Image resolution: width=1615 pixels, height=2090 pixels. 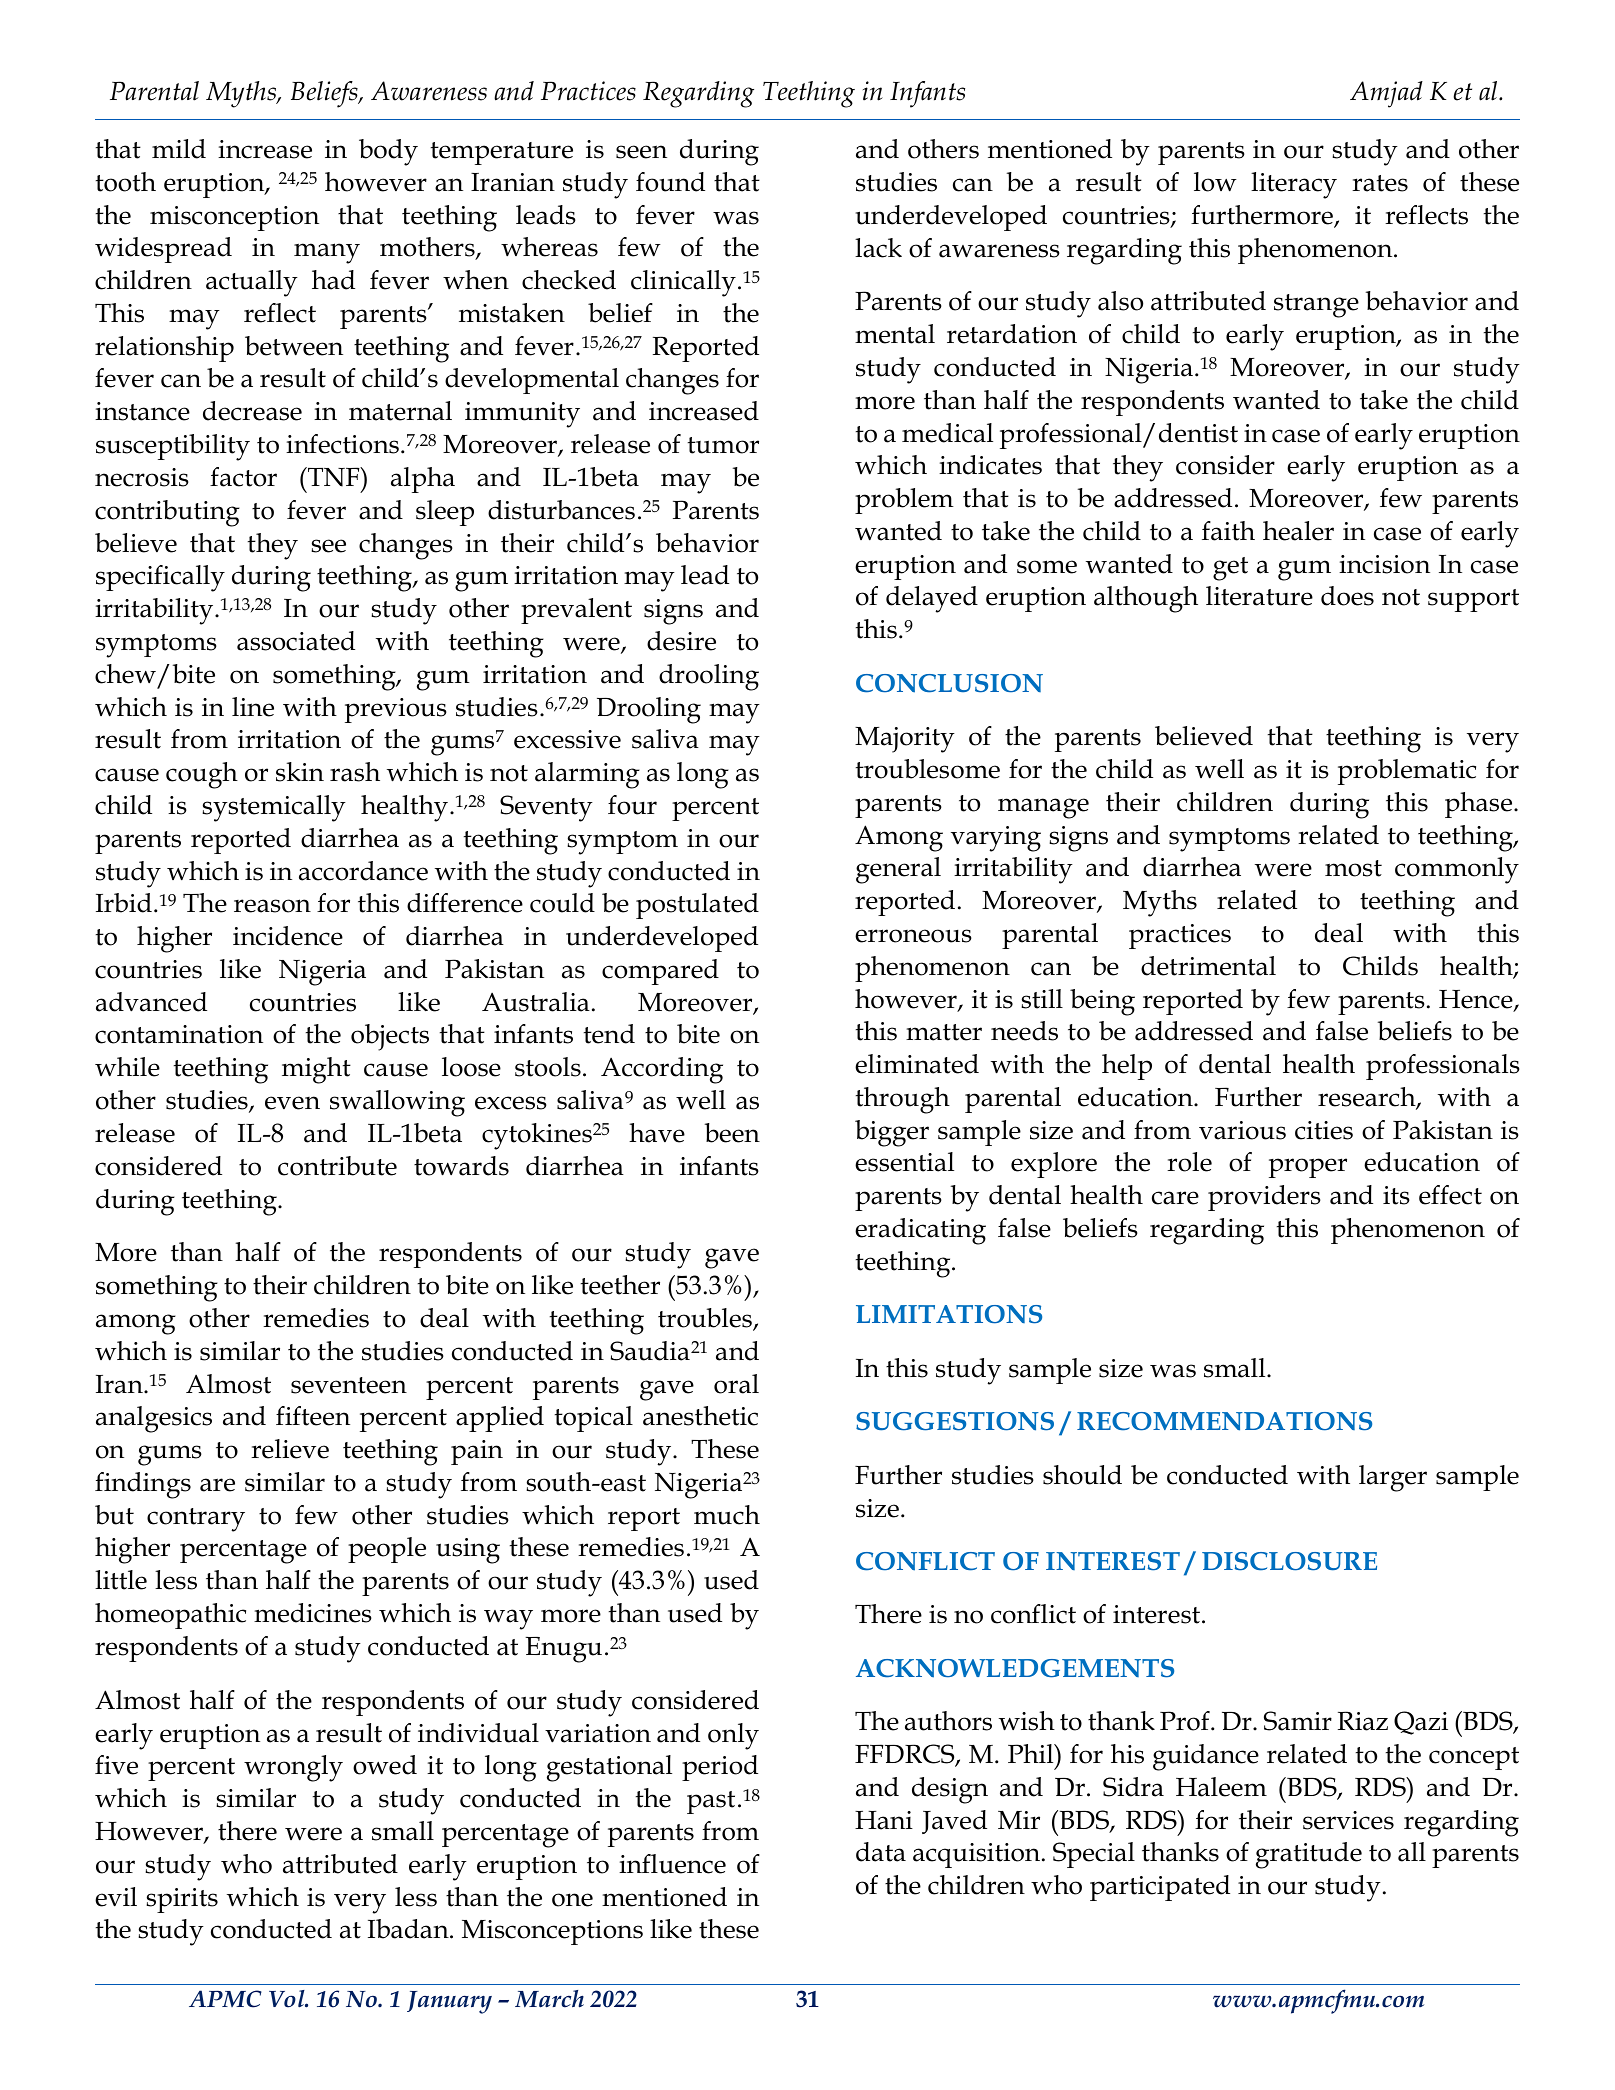 What do you see at coordinates (905, 740) in the screenshot?
I see `Majority` at bounding box center [905, 740].
